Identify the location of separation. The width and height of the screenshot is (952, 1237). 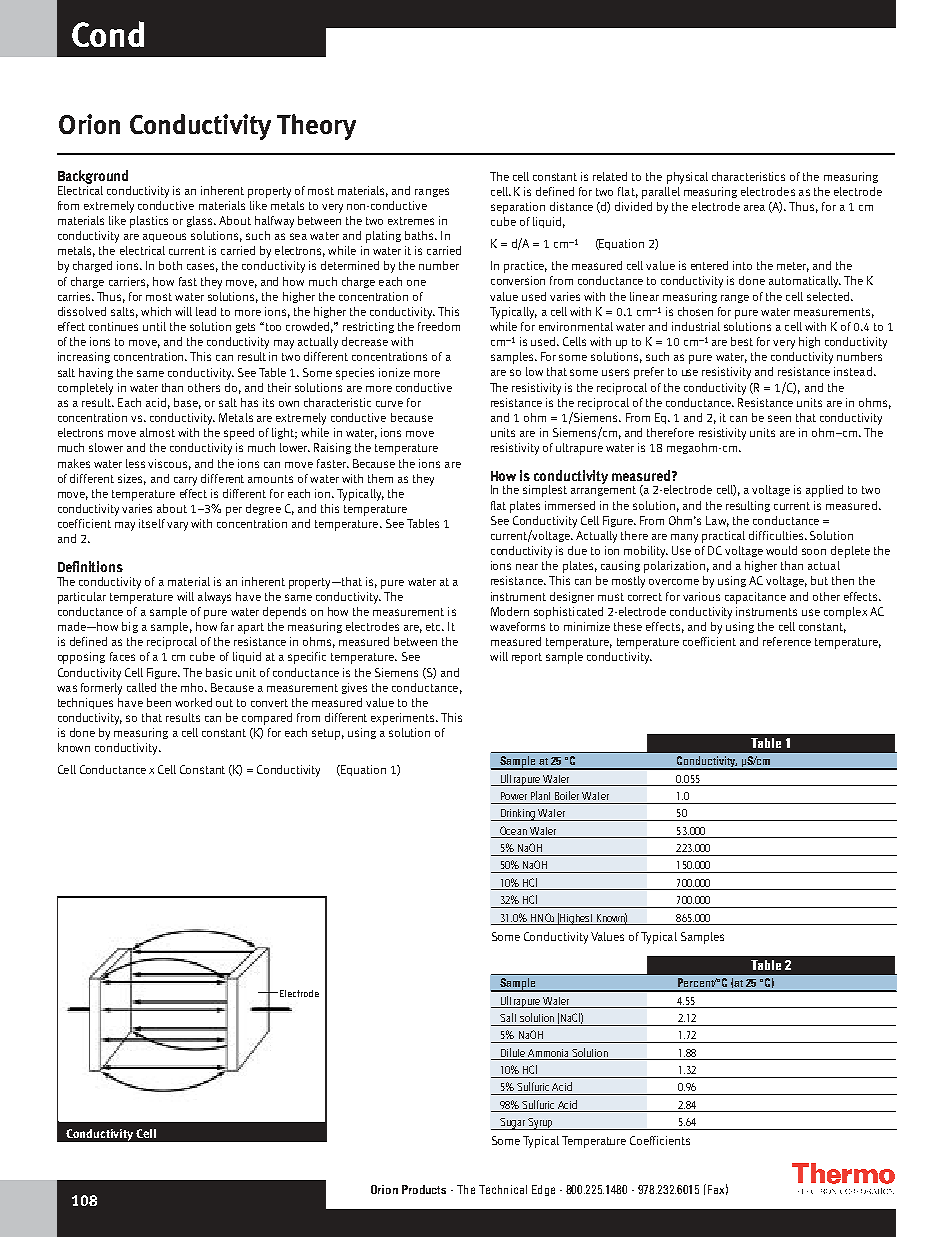
(518, 208).
